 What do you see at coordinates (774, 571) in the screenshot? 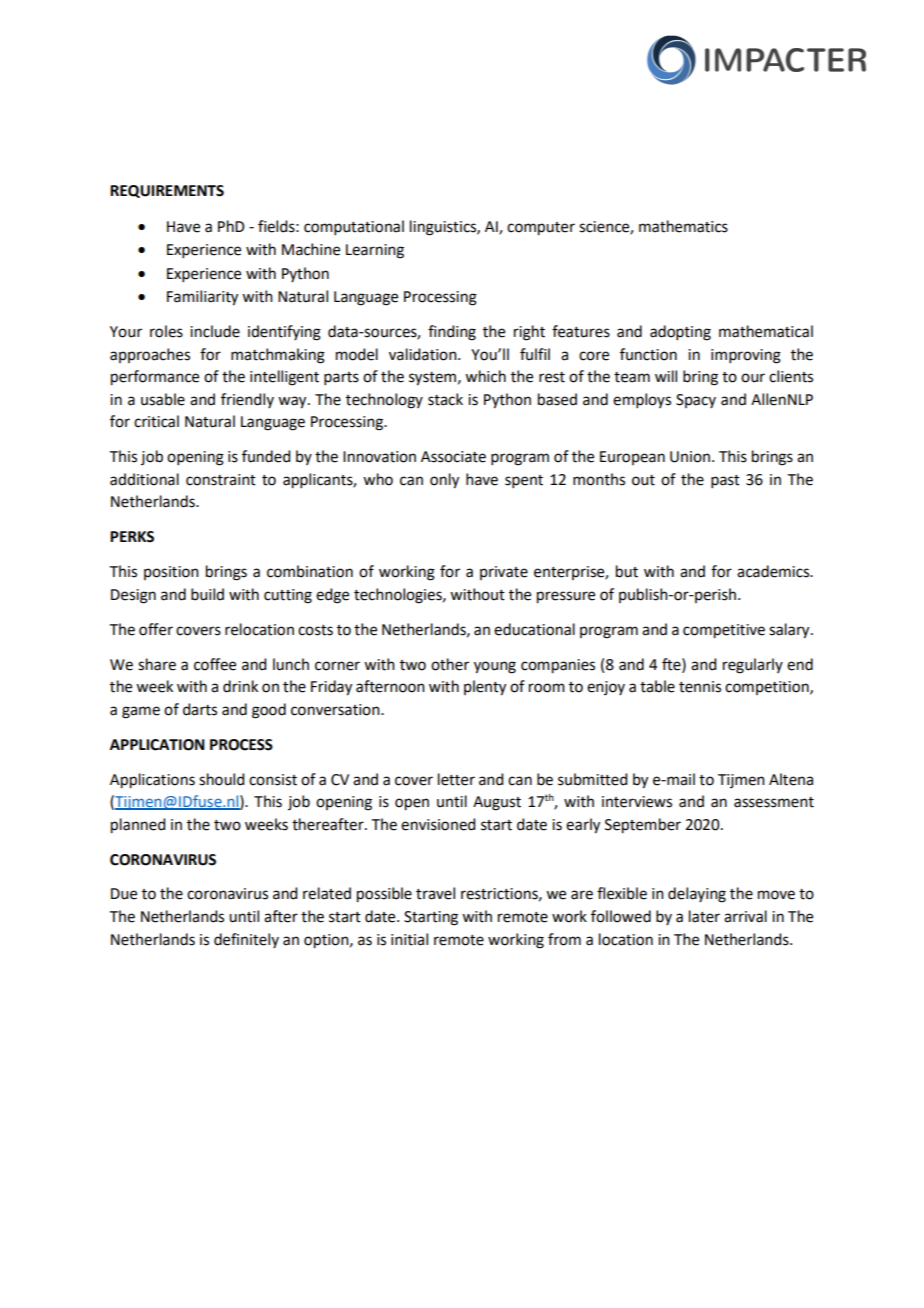
I see `academics` at bounding box center [774, 571].
